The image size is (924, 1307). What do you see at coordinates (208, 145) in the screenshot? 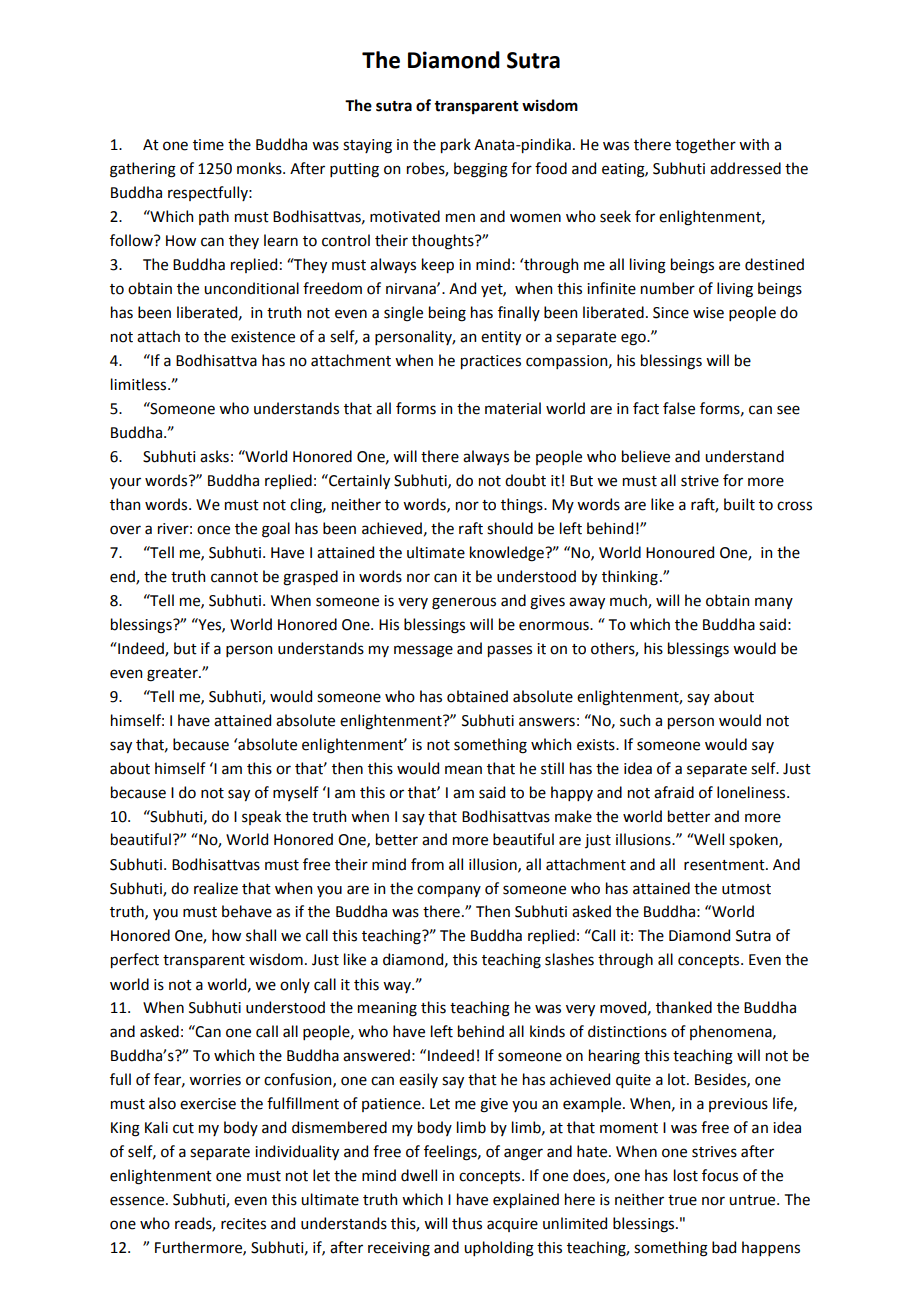
I see `time` at bounding box center [208, 145].
